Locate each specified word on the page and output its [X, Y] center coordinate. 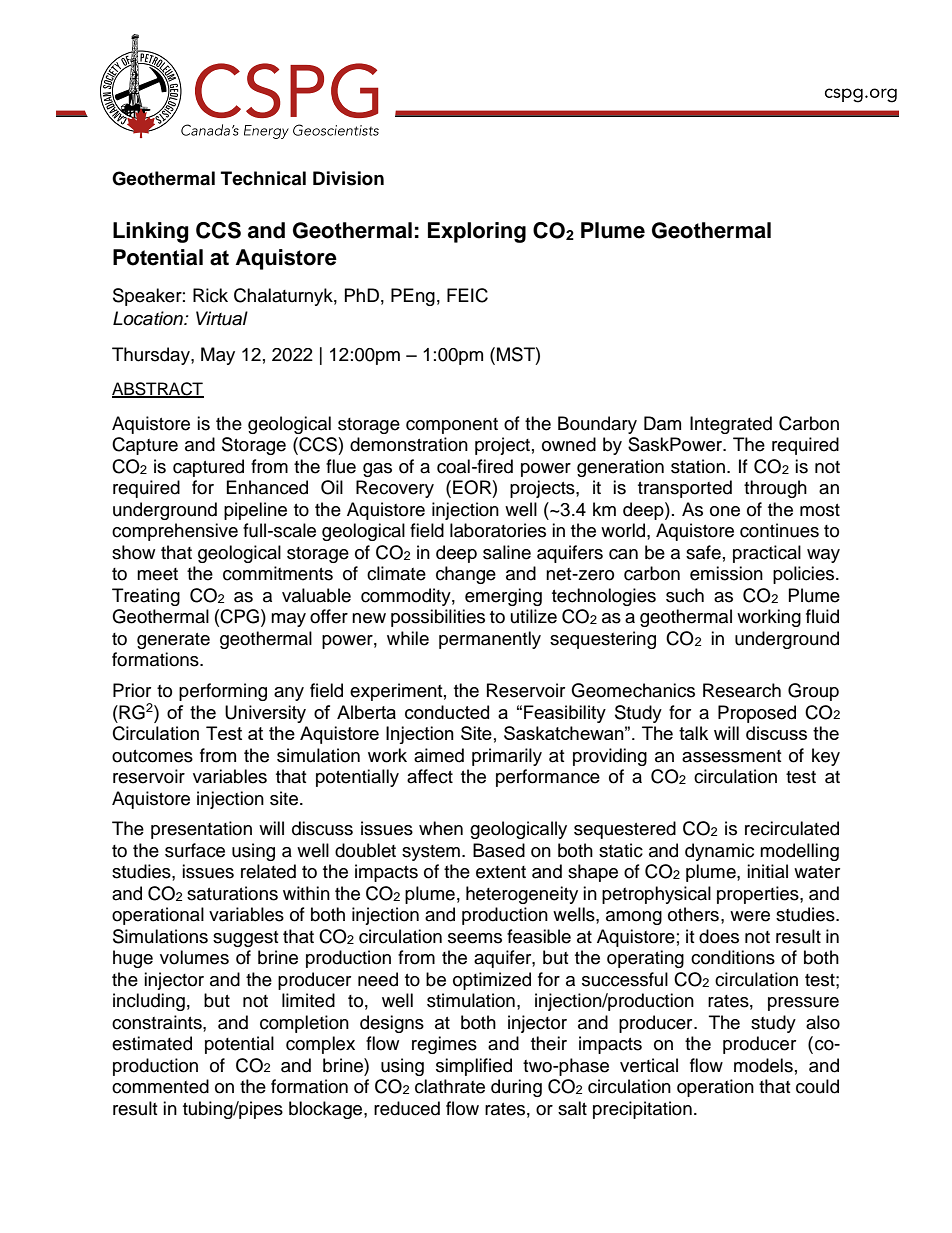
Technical [263, 178]
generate [173, 641]
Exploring [477, 232]
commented [160, 1086]
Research [742, 690]
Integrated [731, 425]
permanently [490, 640]
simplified [474, 1067]
